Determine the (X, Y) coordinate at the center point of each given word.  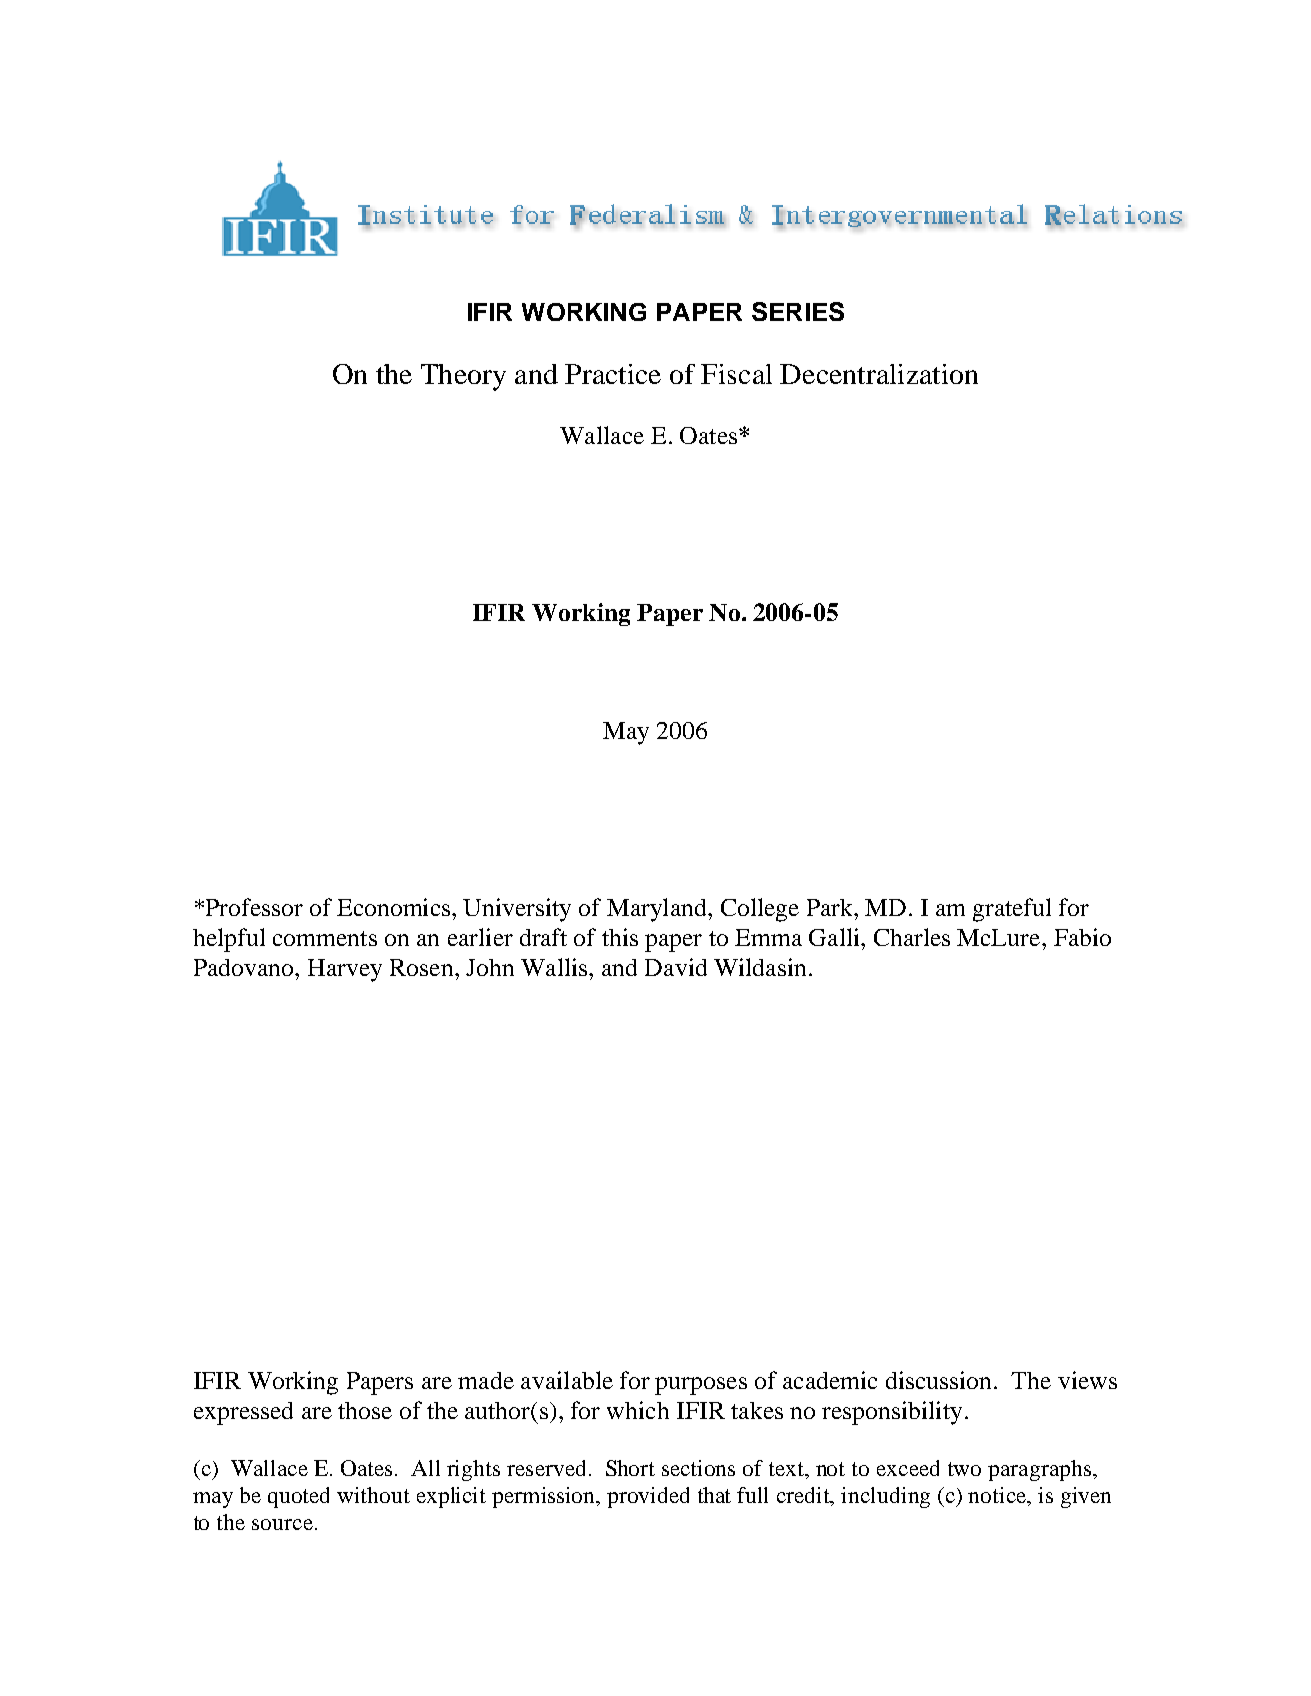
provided (648, 1497)
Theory (463, 377)
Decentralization (879, 374)
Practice (613, 374)
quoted (298, 1497)
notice (998, 1496)
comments (325, 938)
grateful (1012, 910)
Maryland (658, 910)
